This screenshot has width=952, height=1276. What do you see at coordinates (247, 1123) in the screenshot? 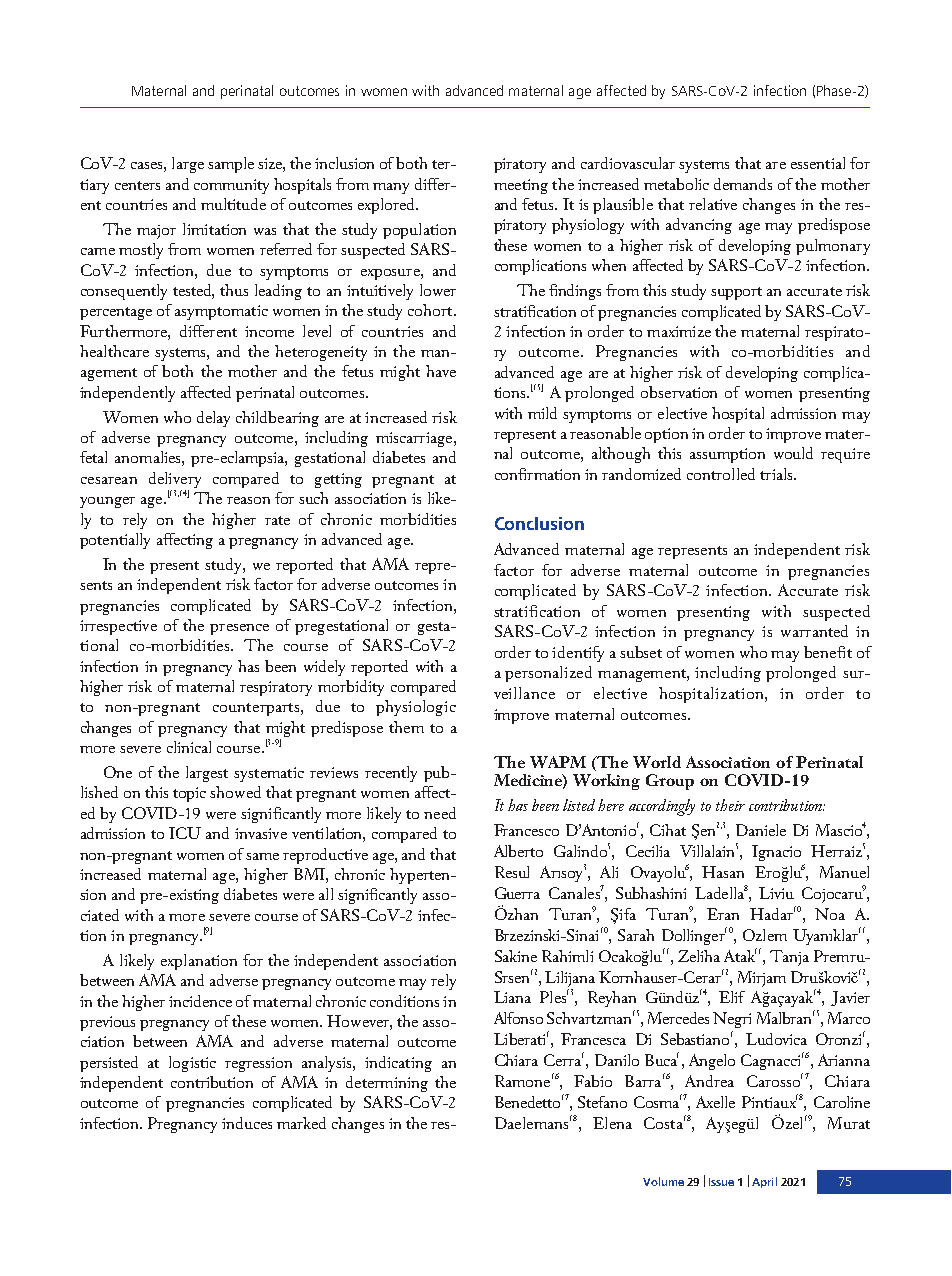
I see `induces` at bounding box center [247, 1123].
